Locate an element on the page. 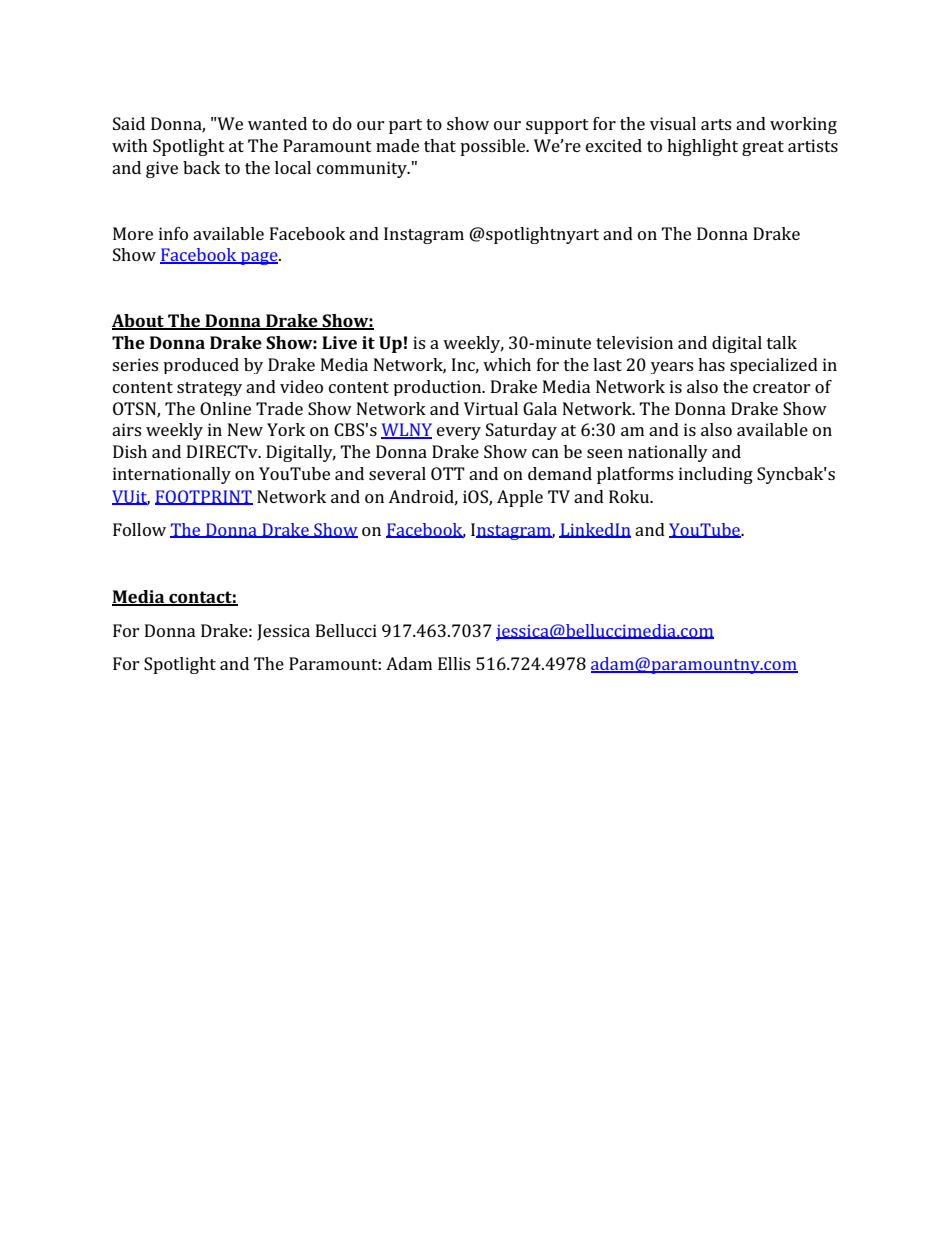 This image has width=952, height=1233. FOOTPRINT is located at coordinates (204, 497).
